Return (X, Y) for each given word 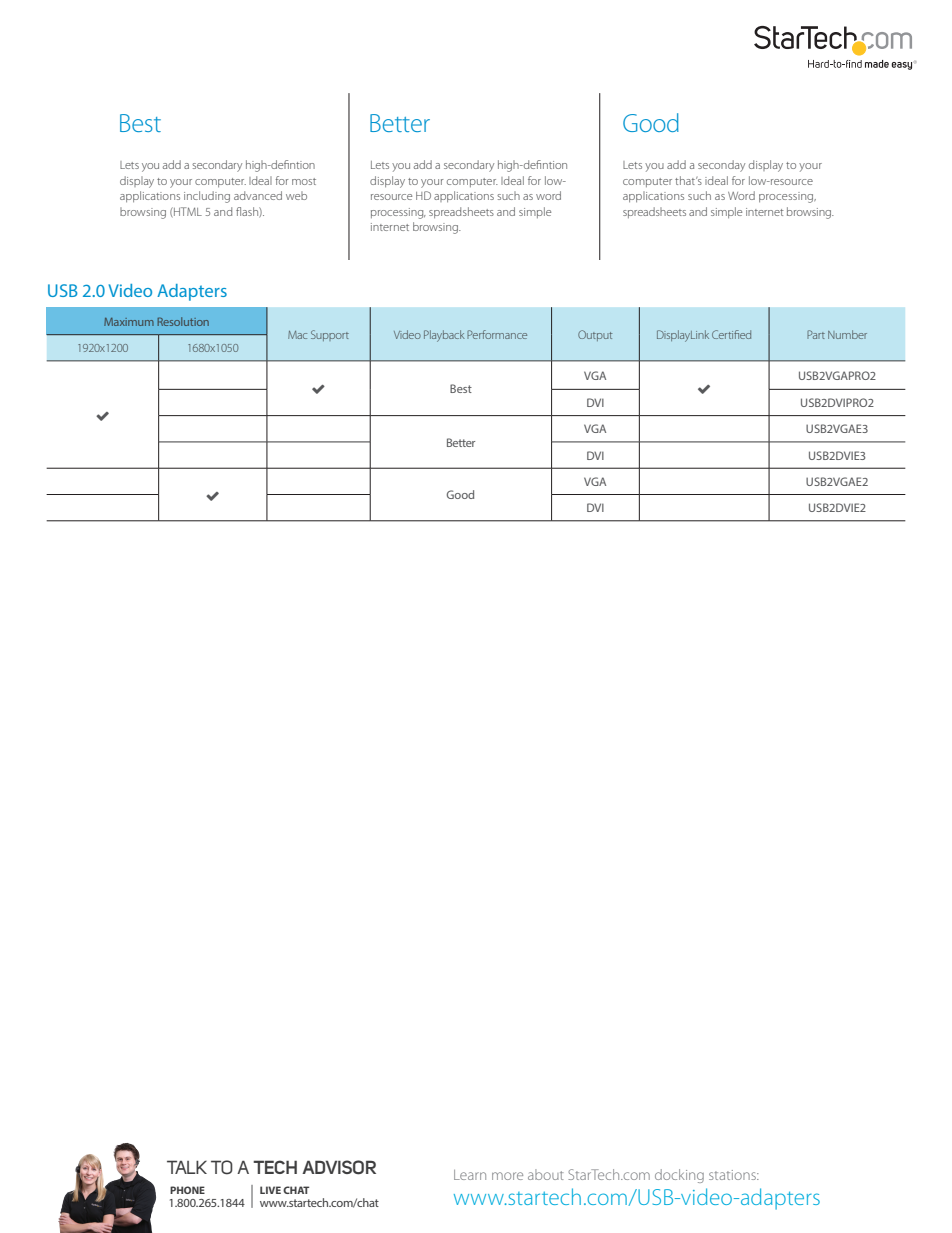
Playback (444, 336)
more (507, 1176)
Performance (497, 334)
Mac (297, 335)
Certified (731, 334)
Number (847, 334)
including (207, 197)
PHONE (187, 1190)
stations (733, 1175)
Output (595, 335)
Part (816, 334)
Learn (470, 1175)
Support (330, 335)
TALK (187, 1167)
